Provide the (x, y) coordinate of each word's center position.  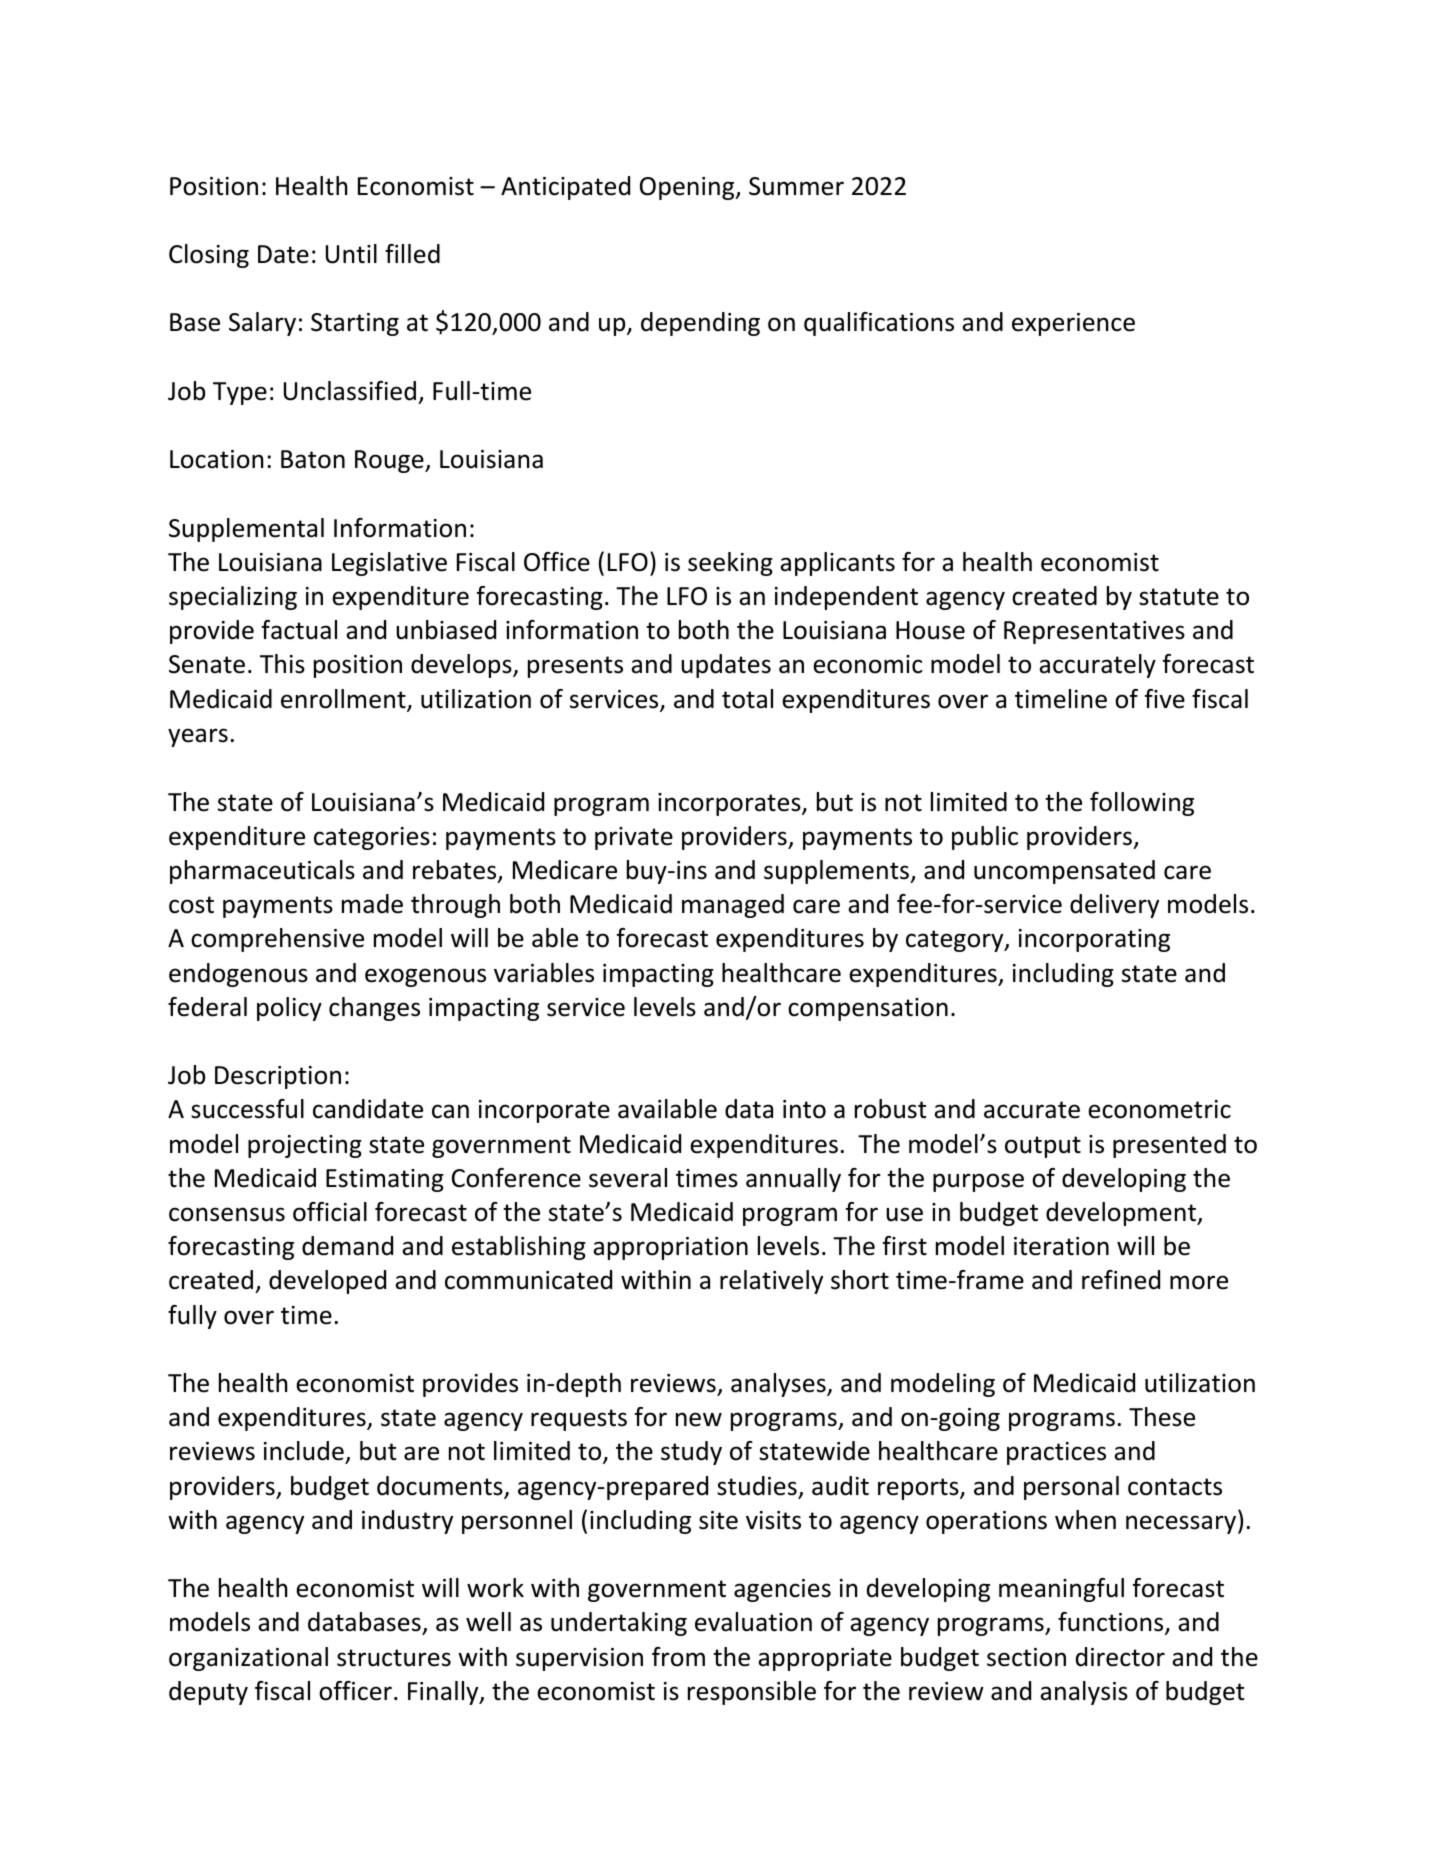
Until (351, 254)
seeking (730, 564)
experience (1073, 324)
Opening (688, 188)
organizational (248, 1659)
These (1162, 1417)
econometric (1159, 1109)
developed (327, 1282)
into (804, 1109)
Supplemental (246, 530)
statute (1179, 597)
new (699, 1419)
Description (278, 1077)
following (1142, 804)
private (634, 838)
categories (372, 838)
